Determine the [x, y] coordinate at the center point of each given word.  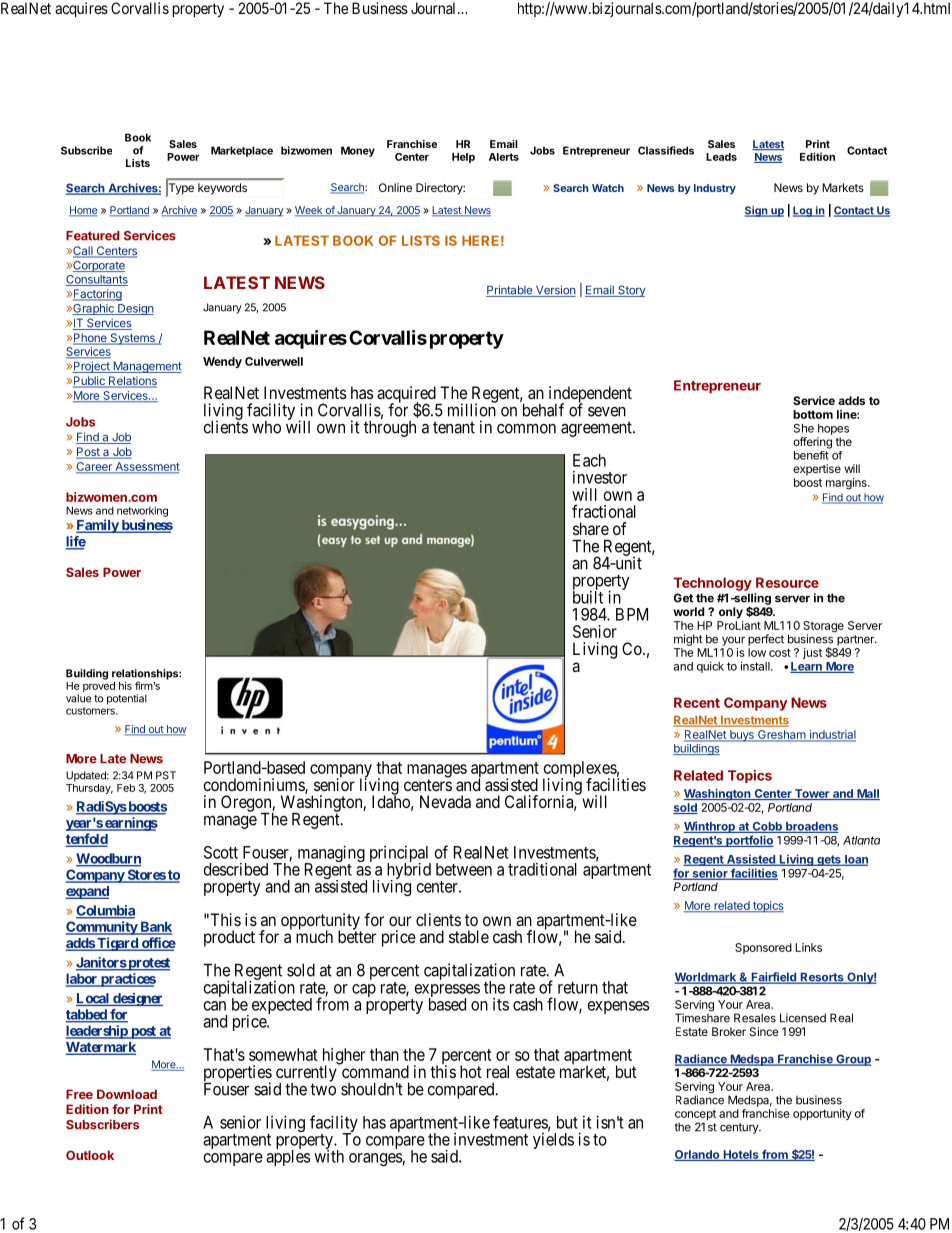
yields [553, 1140]
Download [127, 1094]
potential [127, 699]
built [588, 596]
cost [780, 653]
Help [463, 158]
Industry [715, 189]
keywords [222, 189]
